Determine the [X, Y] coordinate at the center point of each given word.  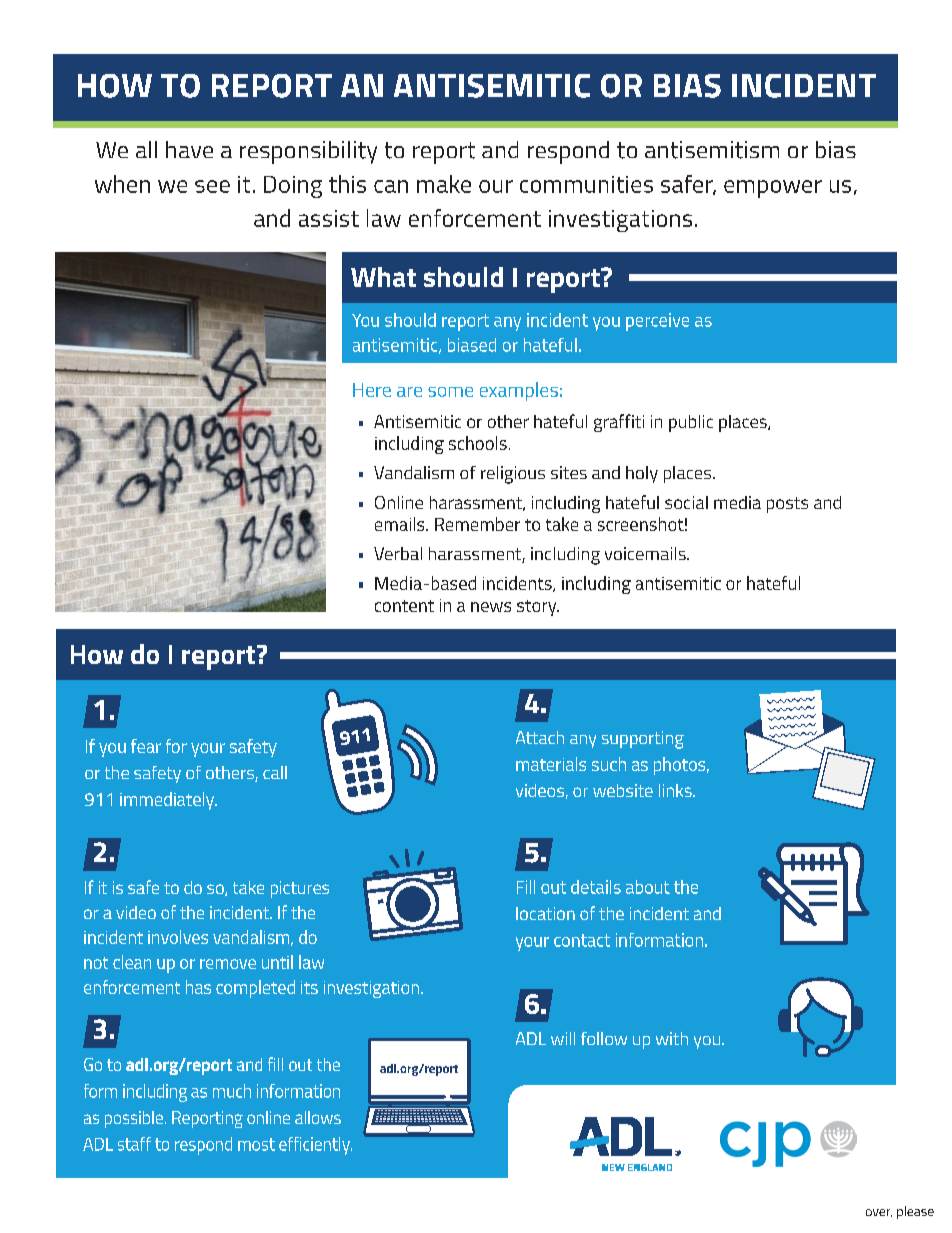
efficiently [315, 1146]
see [212, 186]
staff [134, 1144]
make [444, 184]
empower [773, 189]
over [879, 1213]
